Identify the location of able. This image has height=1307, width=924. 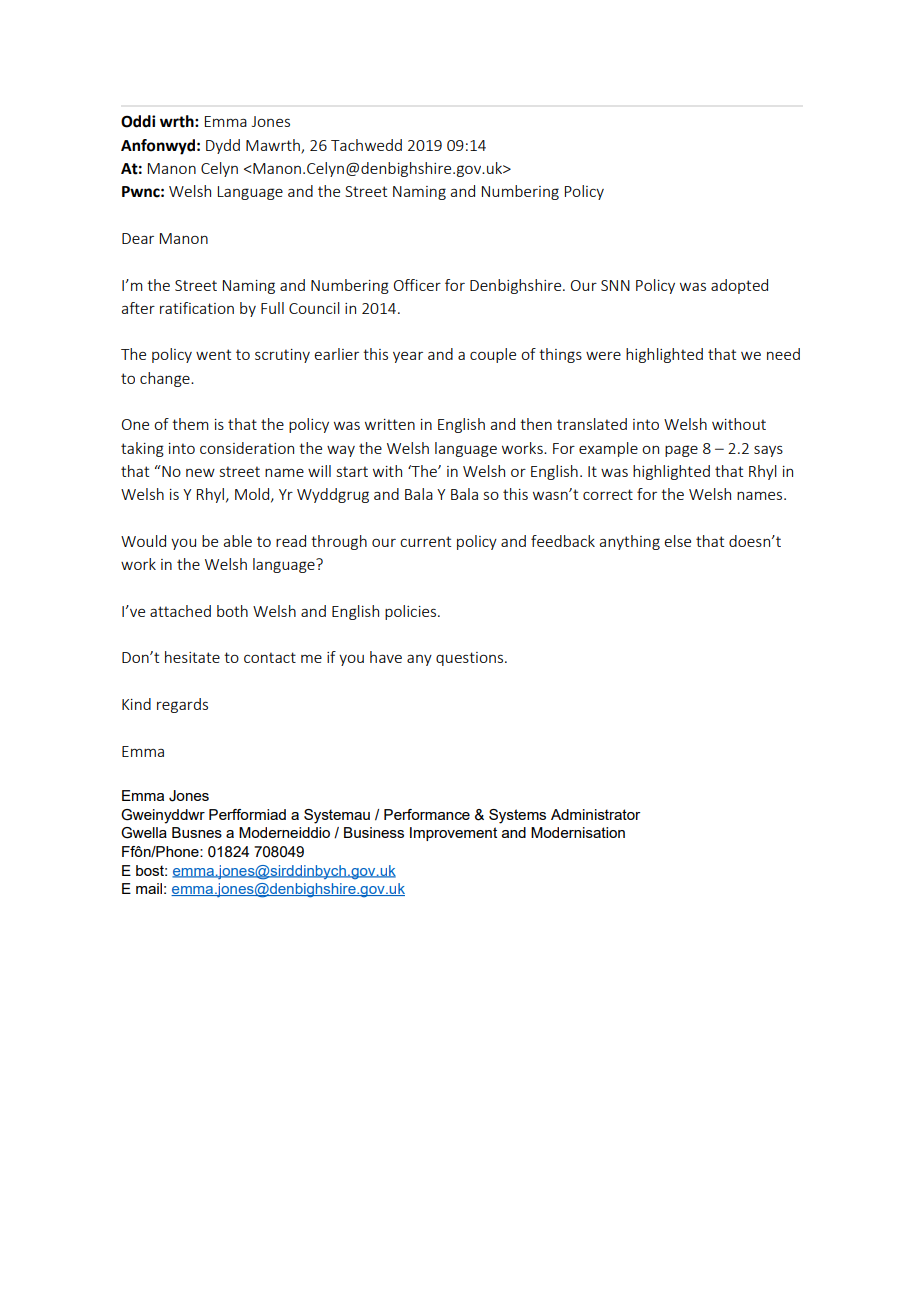
(238, 541).
